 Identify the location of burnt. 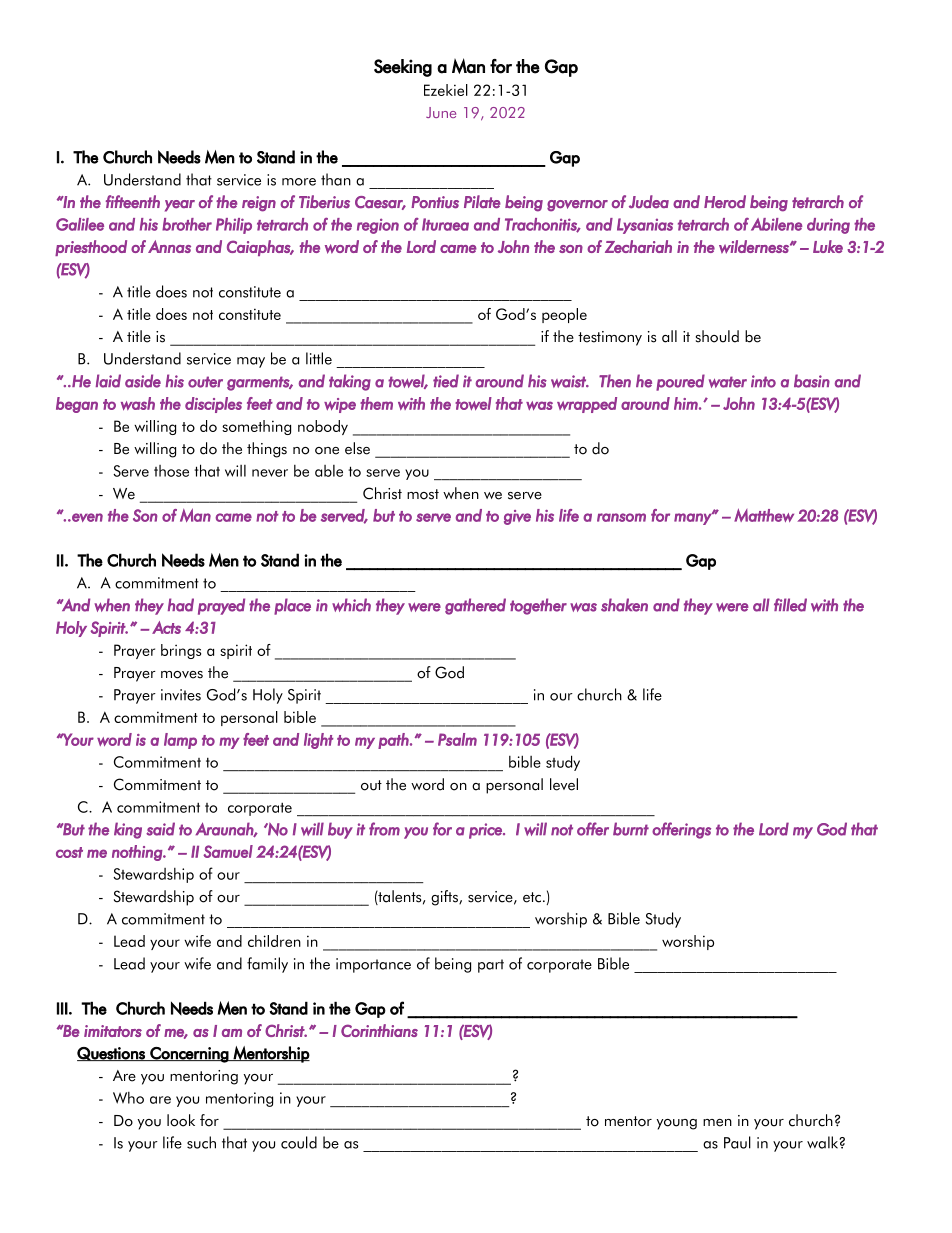
(631, 829).
